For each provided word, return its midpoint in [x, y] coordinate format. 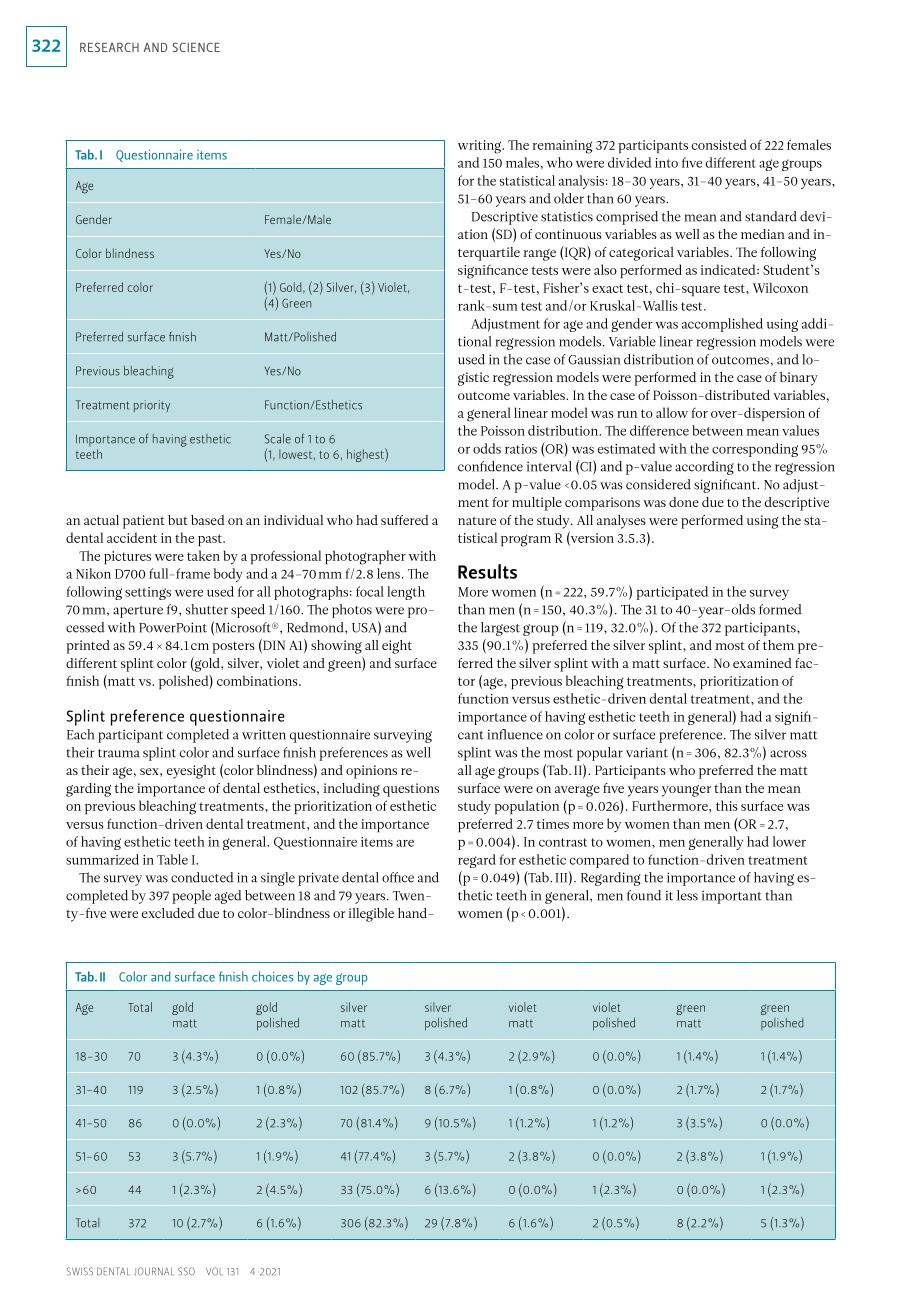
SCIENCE [196, 47]
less [687, 895]
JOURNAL [153, 1271]
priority [152, 406]
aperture [138, 612]
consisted [719, 144]
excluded [168, 913]
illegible [371, 915]
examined [762, 663]
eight [397, 647]
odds [487, 448]
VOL [213, 1271]
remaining [562, 147]
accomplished [722, 325]
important [732, 897]
